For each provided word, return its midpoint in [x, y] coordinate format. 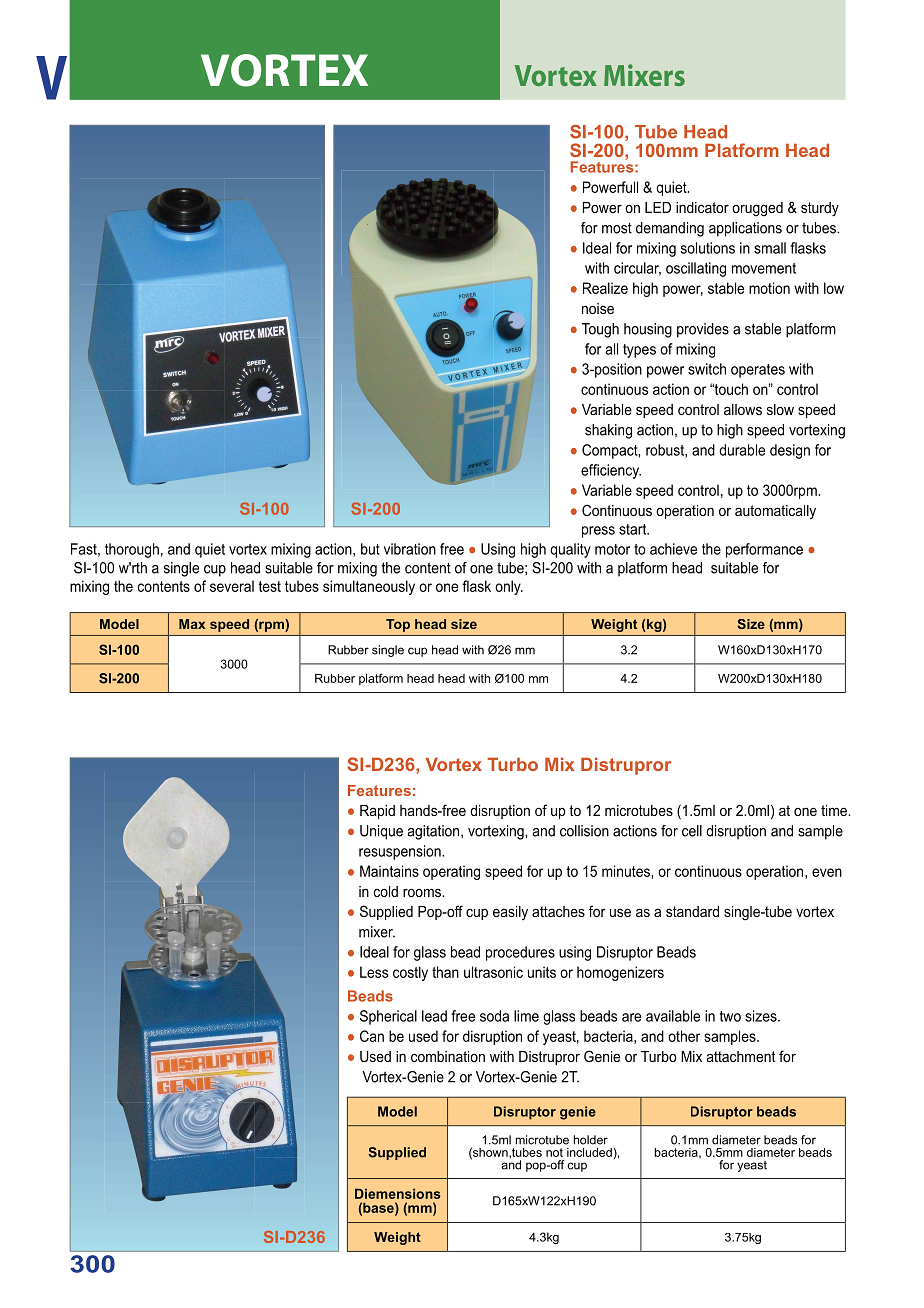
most [617, 228]
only [509, 587]
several [232, 586]
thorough [132, 550]
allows [743, 409]
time [835, 810]
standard [692, 911]
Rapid [377, 812]
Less [374, 972]
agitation [435, 832]
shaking [608, 431]
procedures [520, 953]
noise [598, 308]
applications [745, 229]
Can [372, 1036]
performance [764, 550]
